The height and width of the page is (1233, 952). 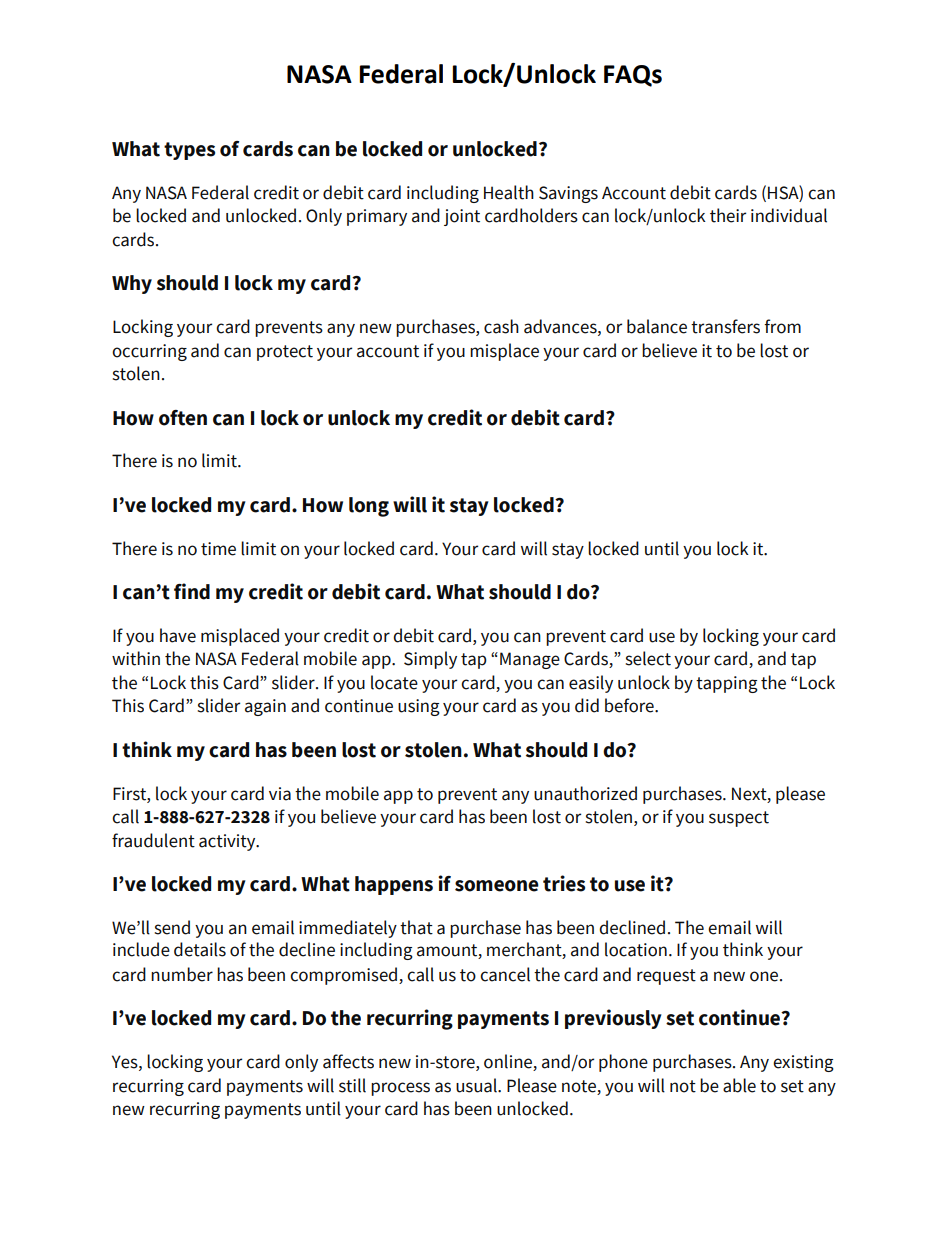 I want to click on number, so click(x=182, y=974).
